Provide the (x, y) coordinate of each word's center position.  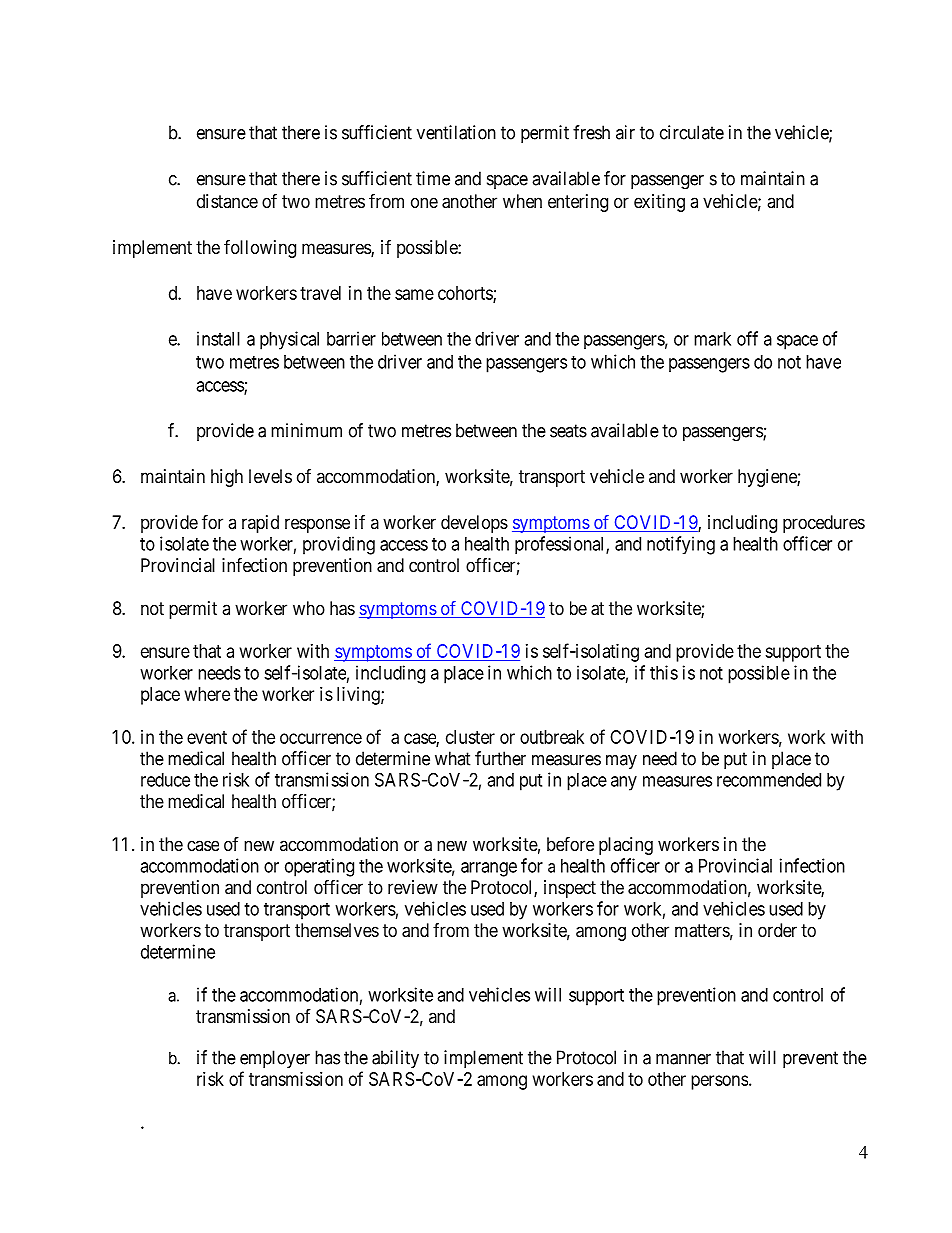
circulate (692, 132)
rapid (260, 524)
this (664, 672)
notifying (681, 545)
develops (474, 524)
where (207, 694)
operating (319, 867)
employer (275, 1059)
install (218, 338)
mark (712, 339)
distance (227, 201)
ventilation (456, 132)
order (777, 930)
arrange (489, 869)
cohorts (466, 294)
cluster (470, 737)
